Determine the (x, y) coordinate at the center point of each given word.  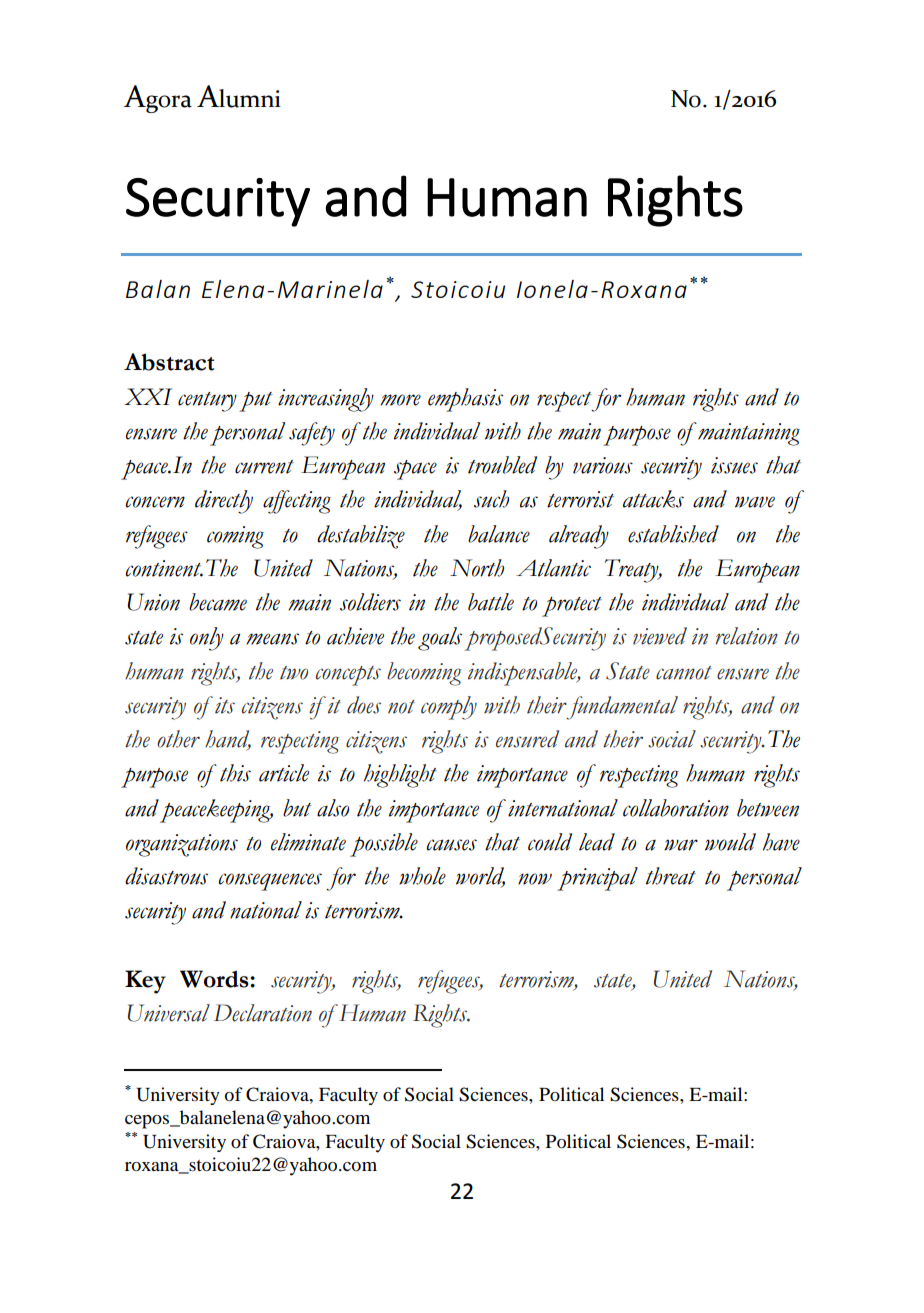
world (480, 877)
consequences (270, 882)
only (207, 639)
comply (449, 708)
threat (671, 876)
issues (734, 465)
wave (755, 502)
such (491, 499)
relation (746, 636)
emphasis (465, 400)
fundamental (622, 708)
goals (440, 639)
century (207, 402)
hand (228, 740)
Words (215, 979)
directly (224, 502)
